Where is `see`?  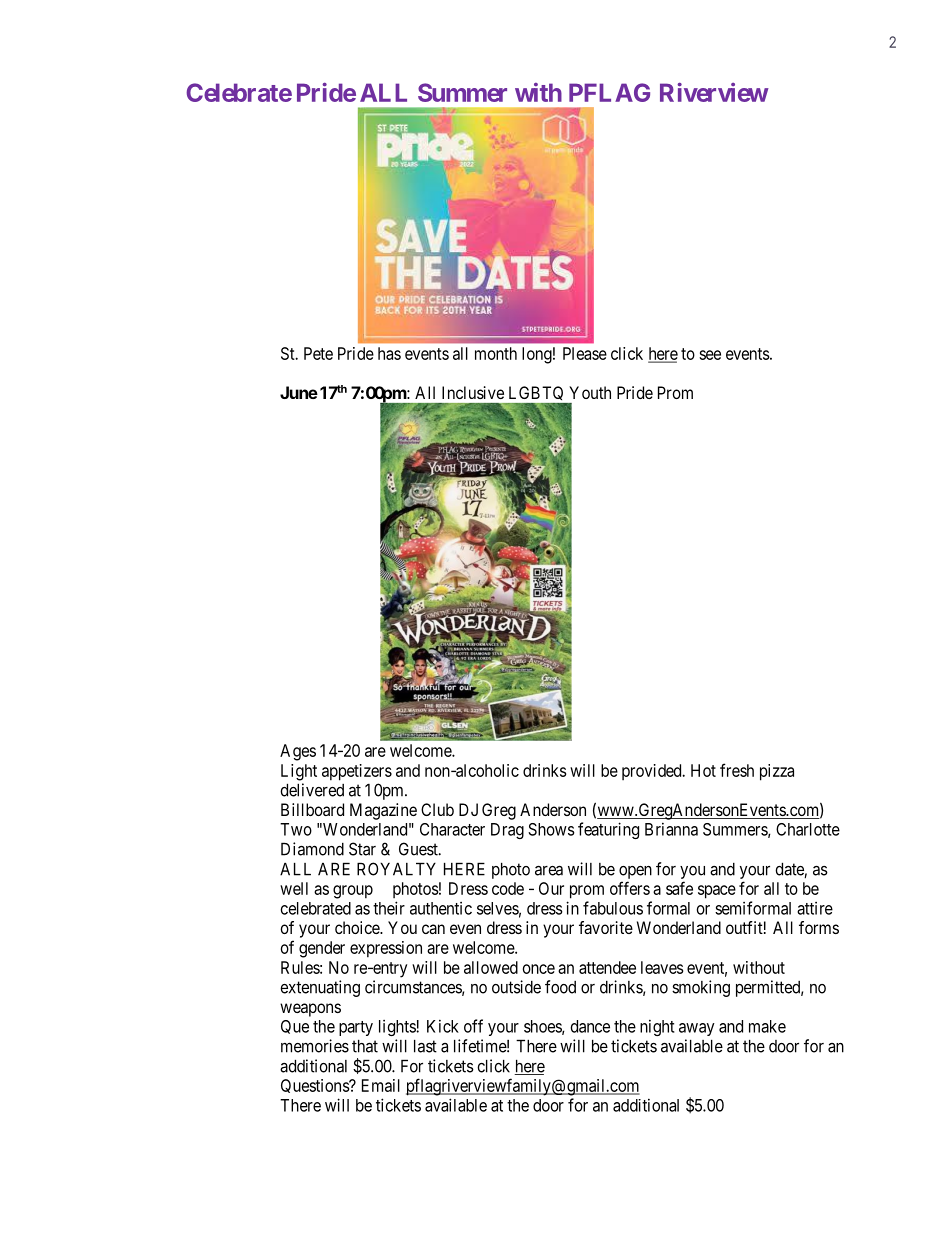
see is located at coordinates (710, 355).
